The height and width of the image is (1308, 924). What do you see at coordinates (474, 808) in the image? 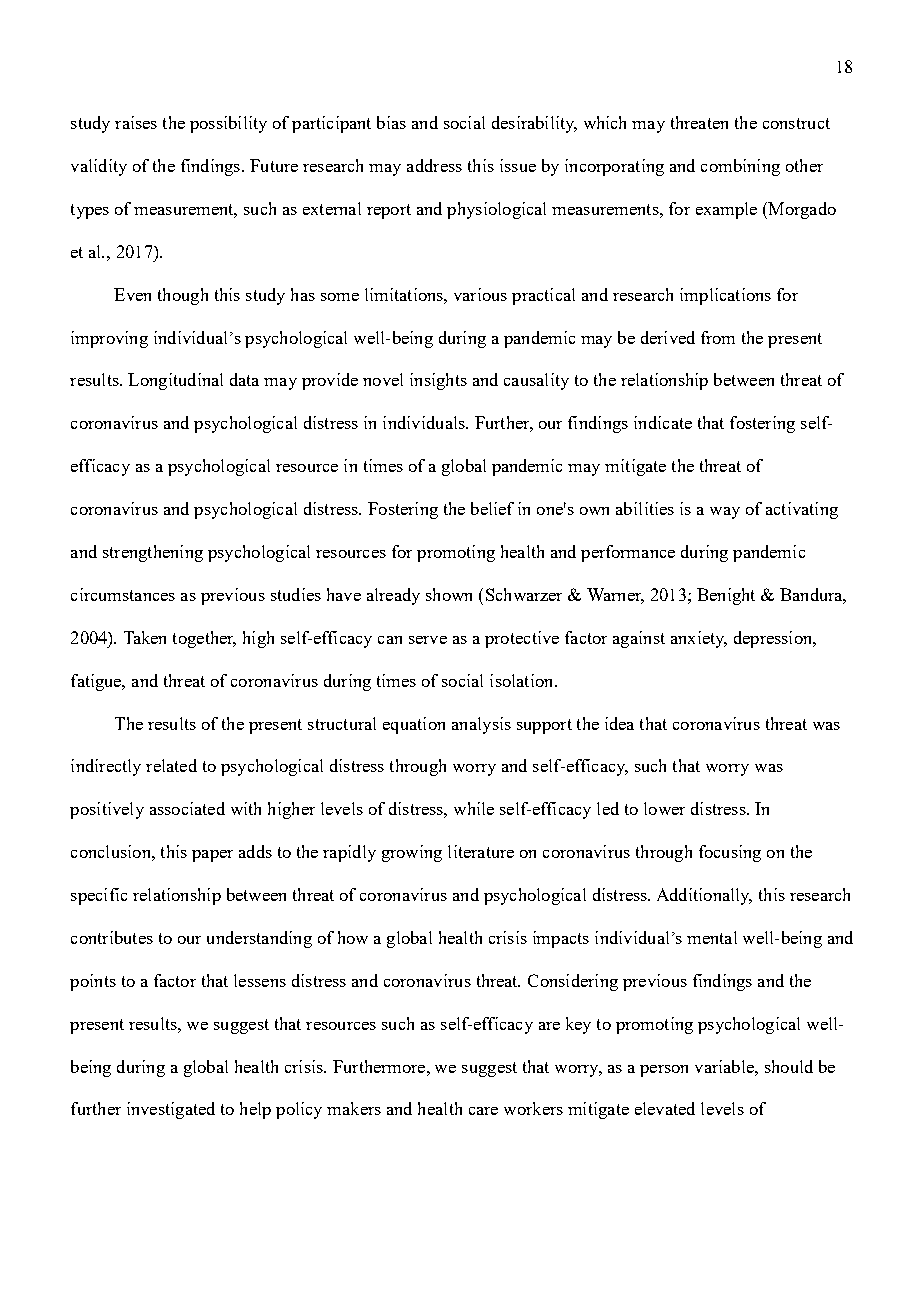
I see `while` at bounding box center [474, 808].
